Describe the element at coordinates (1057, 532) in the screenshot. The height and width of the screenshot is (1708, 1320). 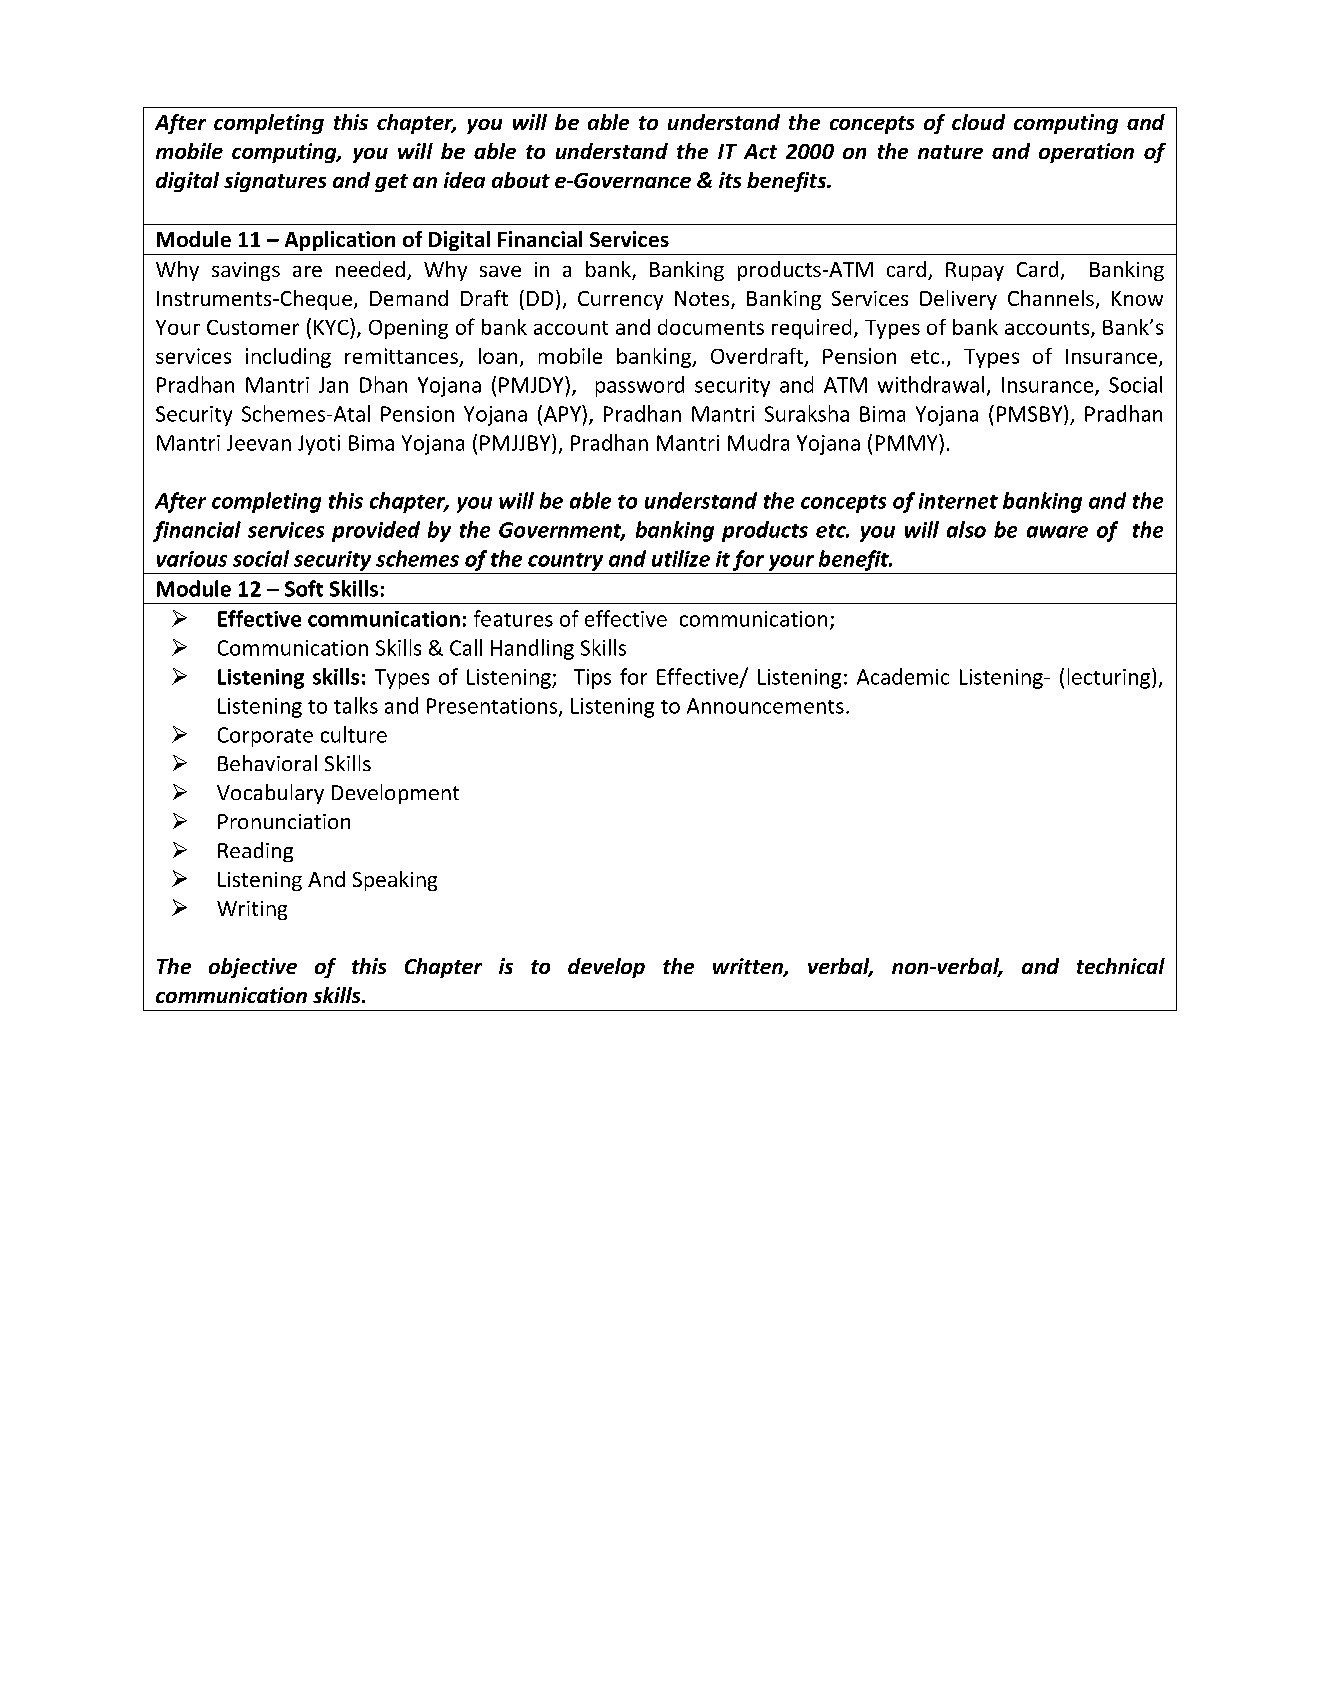
I see `aware` at that location.
